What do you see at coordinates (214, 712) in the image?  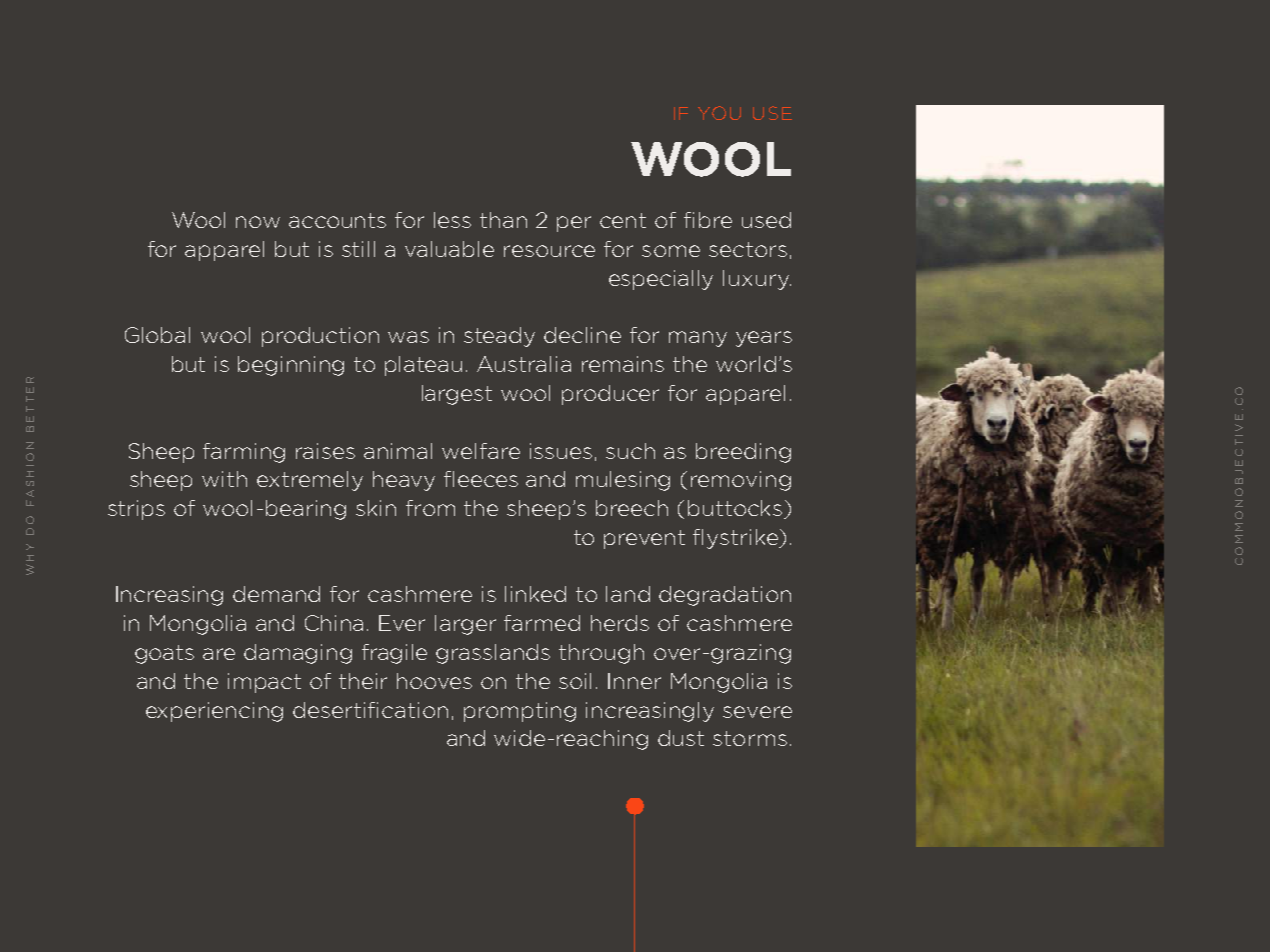 I see `experiencing` at bounding box center [214, 712].
